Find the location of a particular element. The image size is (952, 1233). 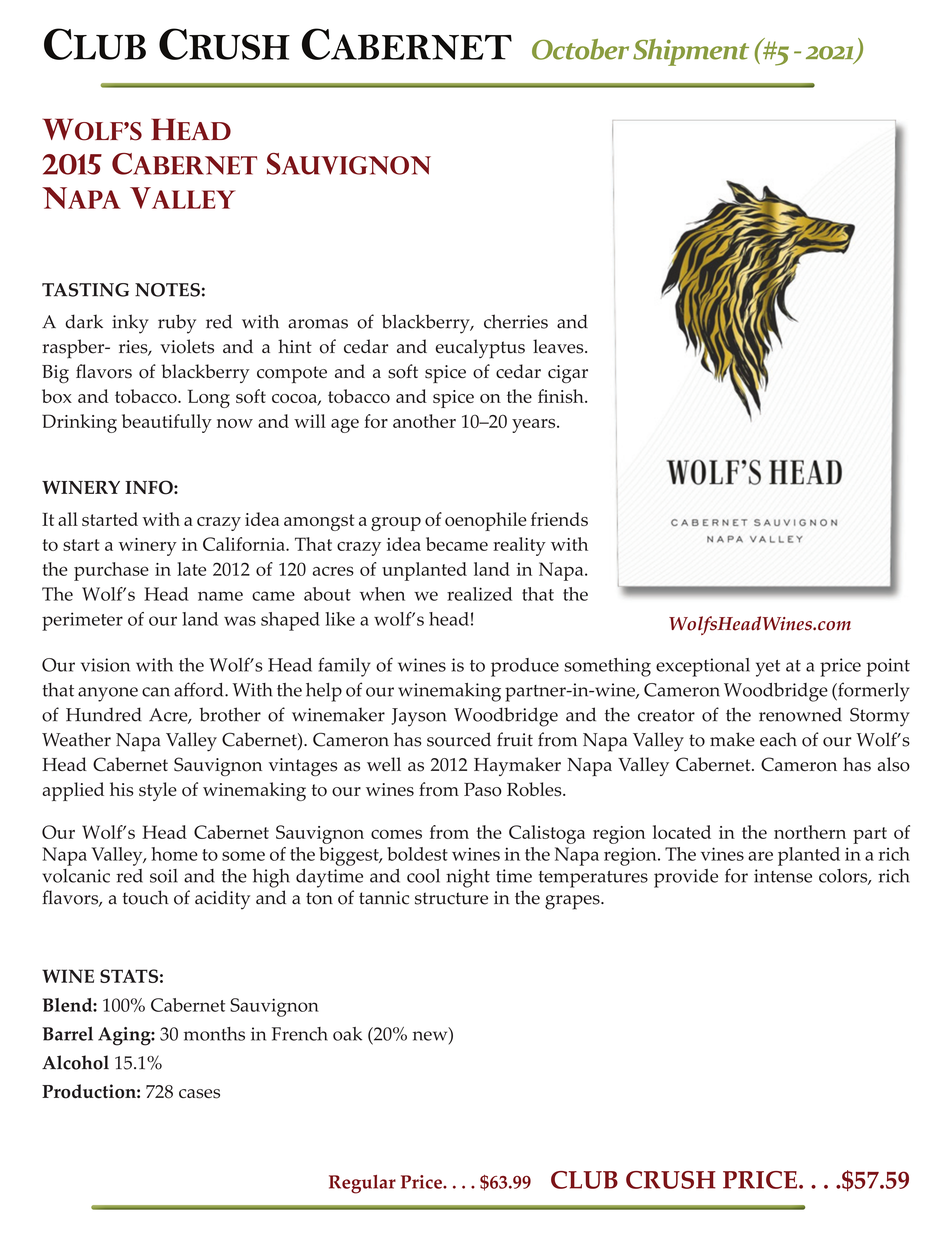

NOTES is located at coordinates (167, 290).
